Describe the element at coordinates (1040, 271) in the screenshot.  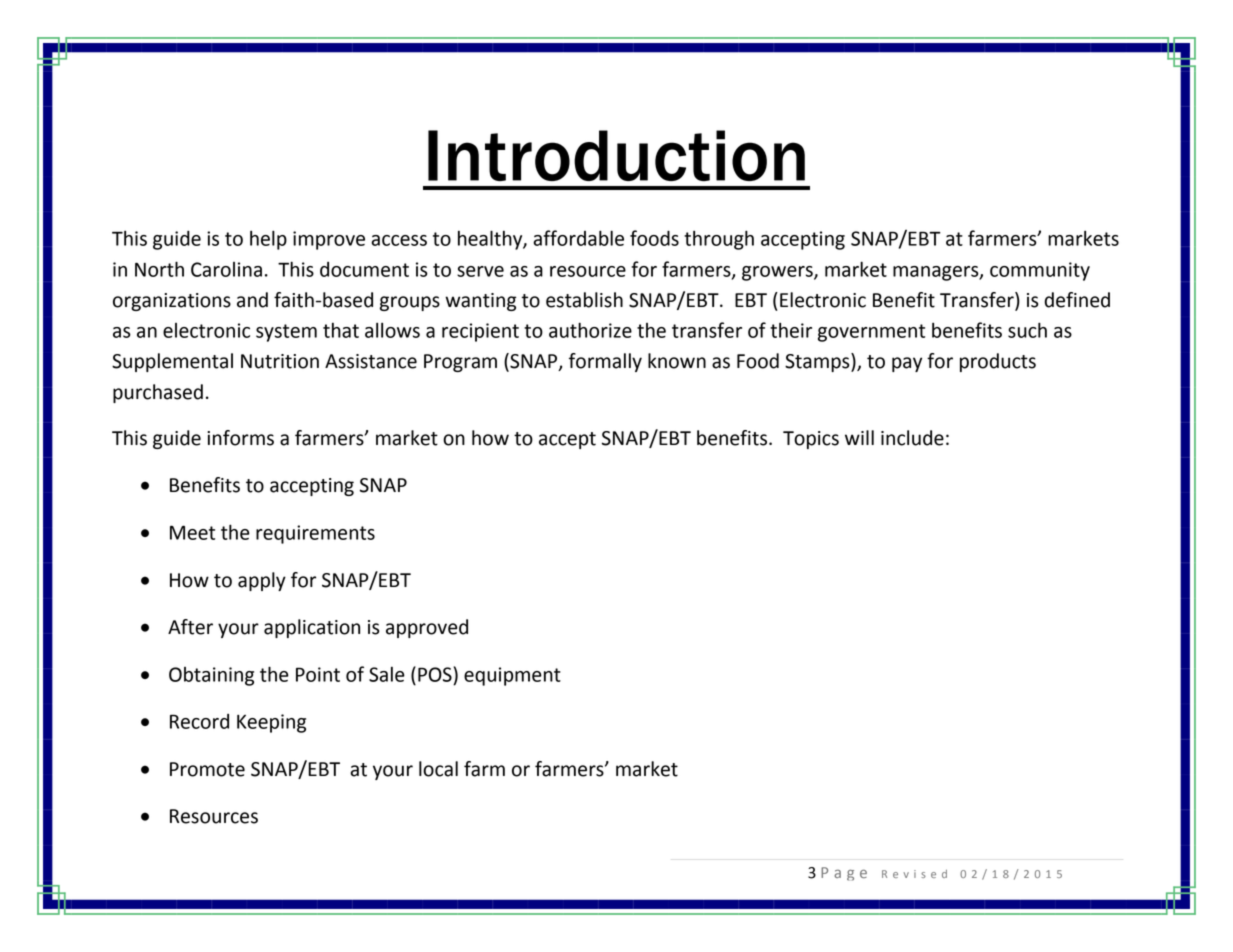
I see `community` at that location.
